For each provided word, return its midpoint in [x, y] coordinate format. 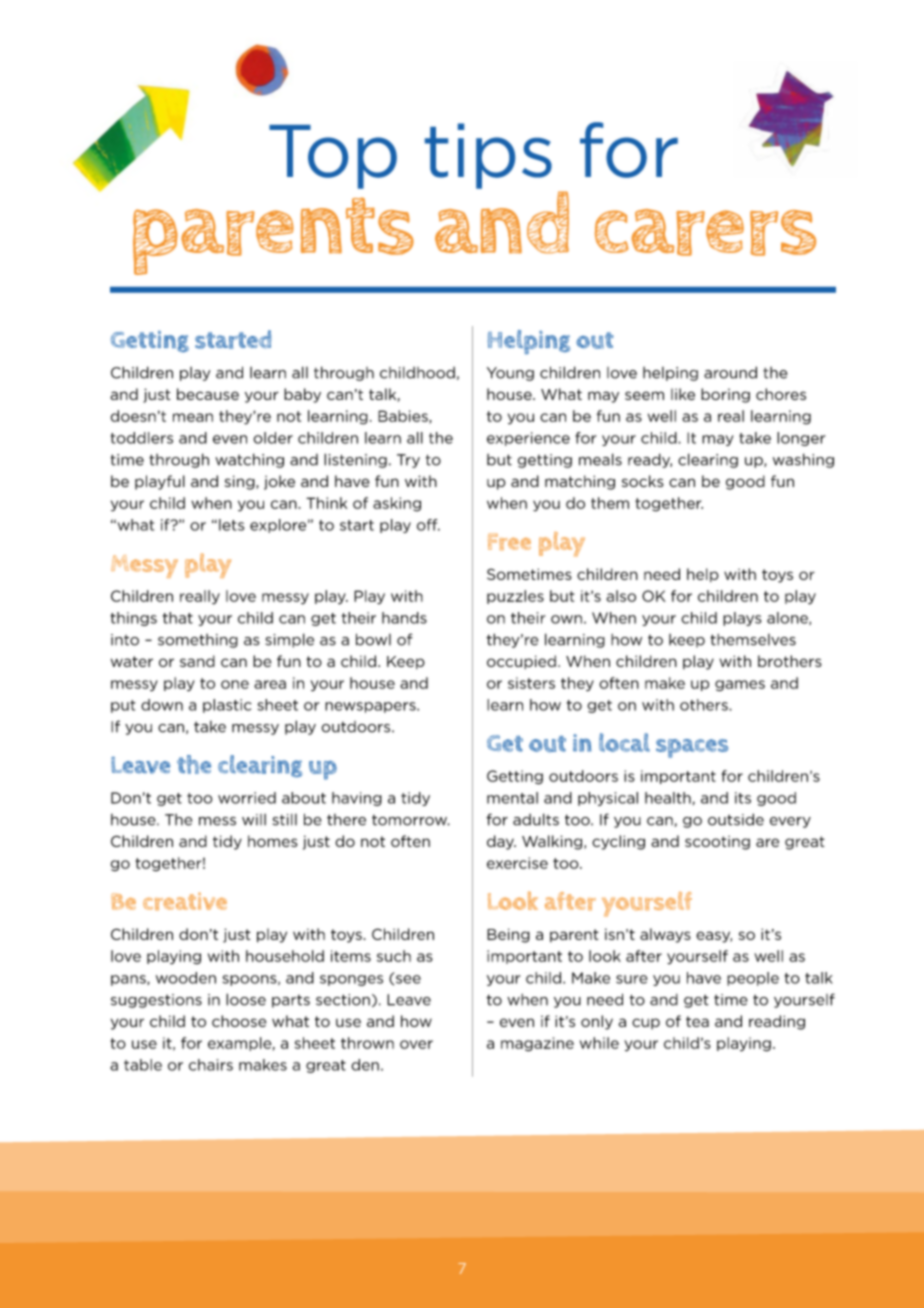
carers [705, 232]
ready [650, 460]
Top [333, 157]
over [416, 1044]
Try [408, 461]
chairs [211, 1065]
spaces [692, 748]
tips [488, 156]
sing [241, 482]
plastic [227, 706]
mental [512, 798]
